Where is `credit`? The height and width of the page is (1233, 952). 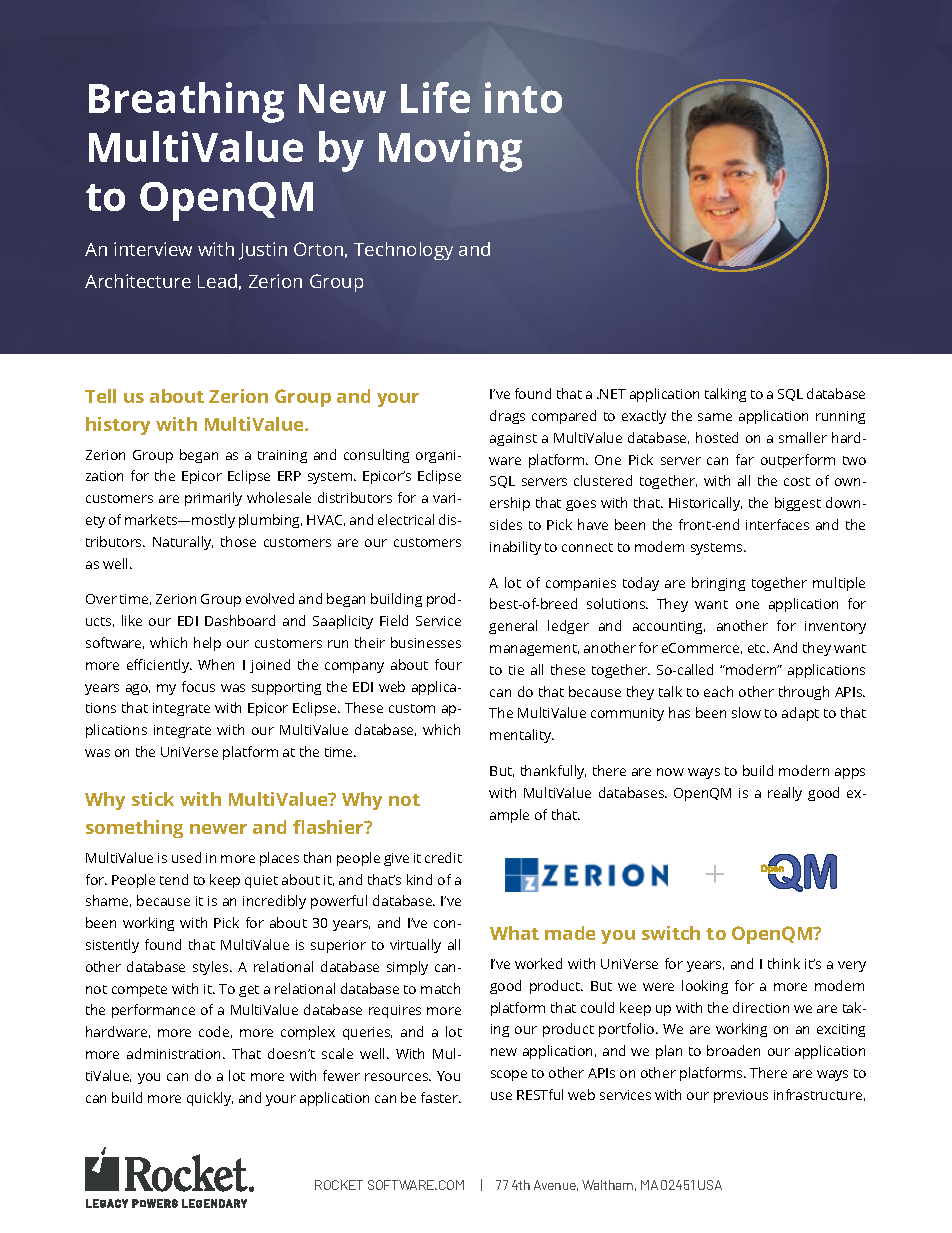 credit is located at coordinates (443, 857).
